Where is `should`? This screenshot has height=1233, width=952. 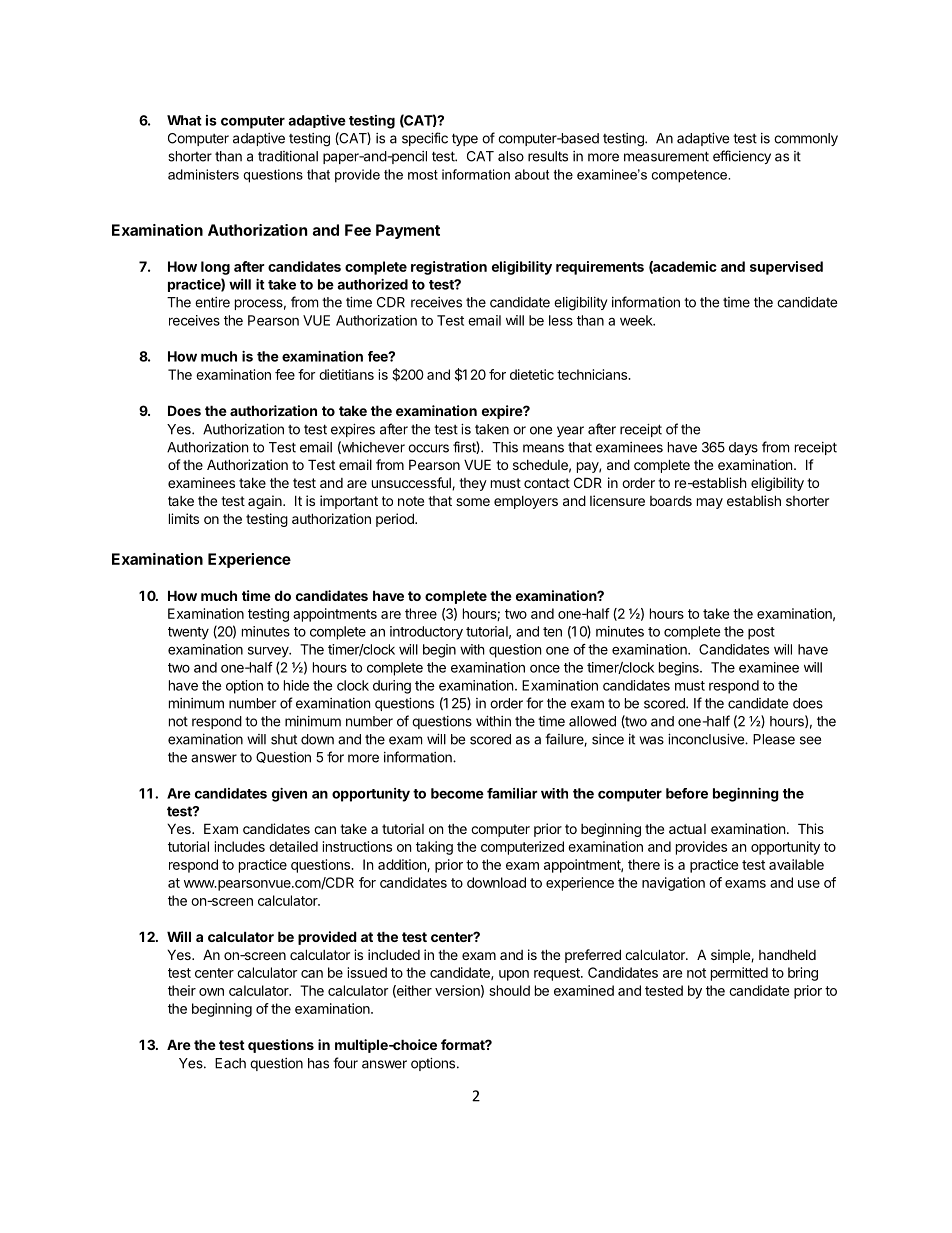 should is located at coordinates (509, 990).
